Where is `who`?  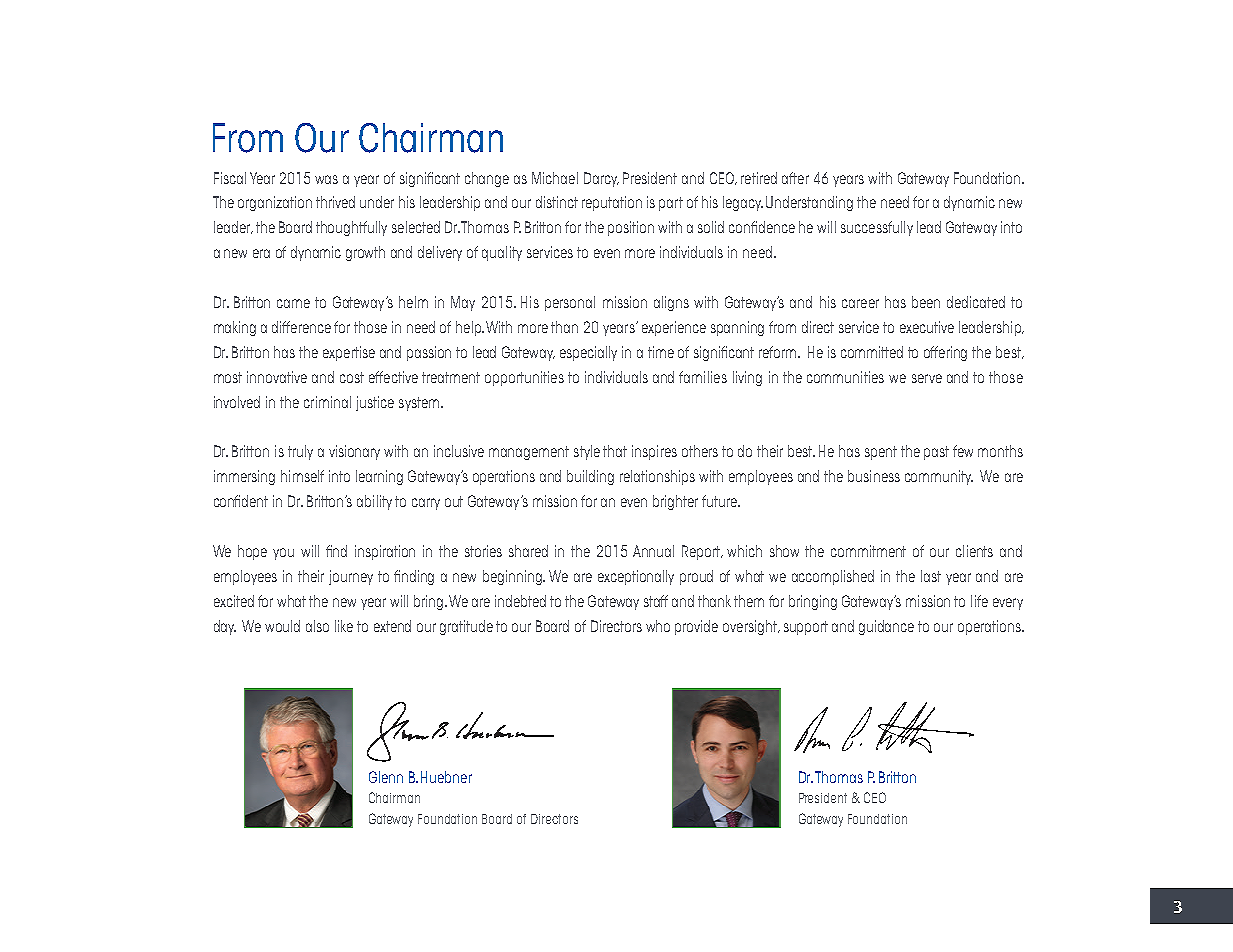
who is located at coordinates (658, 626).
